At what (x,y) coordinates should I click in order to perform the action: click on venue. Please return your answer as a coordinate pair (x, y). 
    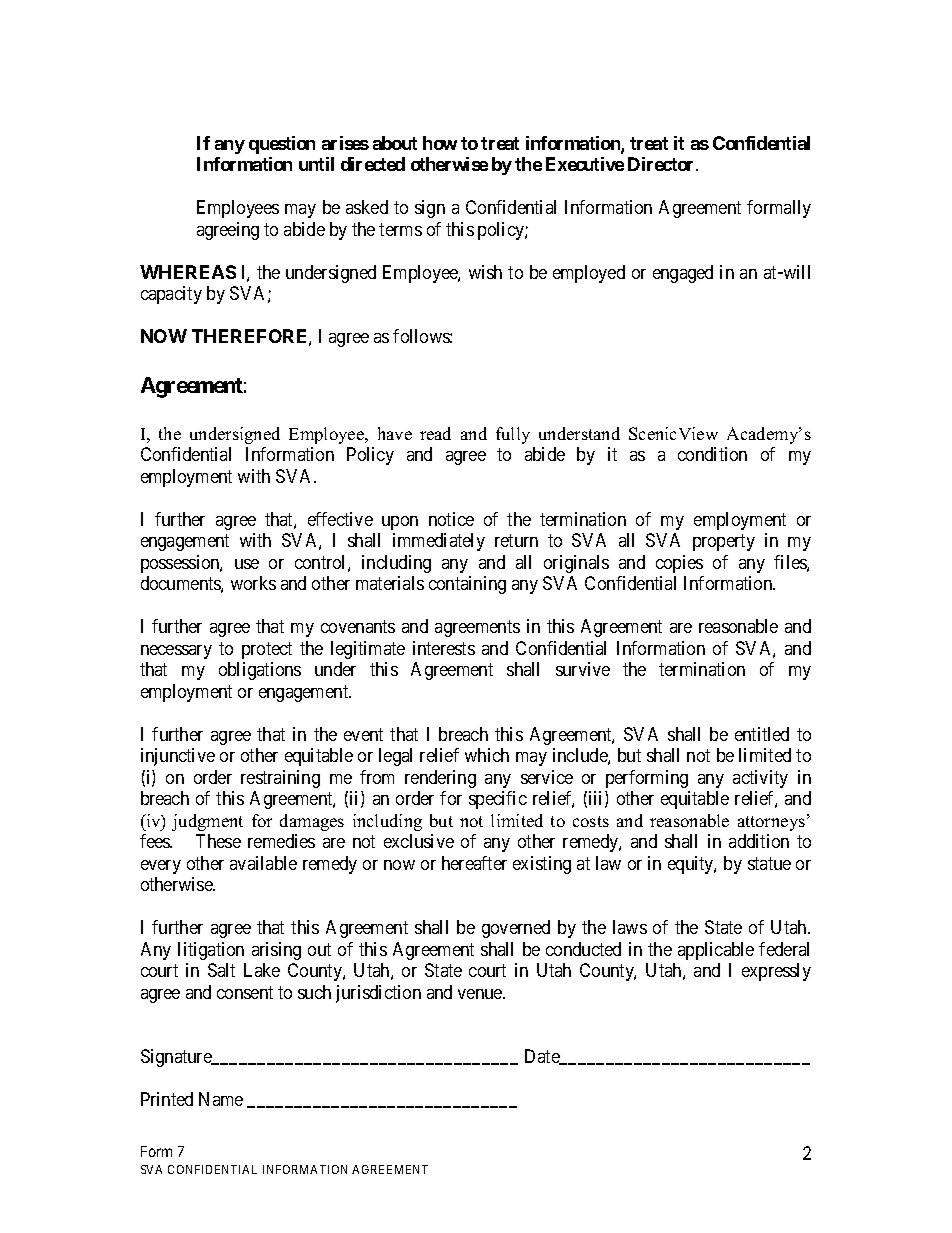
    Looking at the image, I should click on (481, 994).
